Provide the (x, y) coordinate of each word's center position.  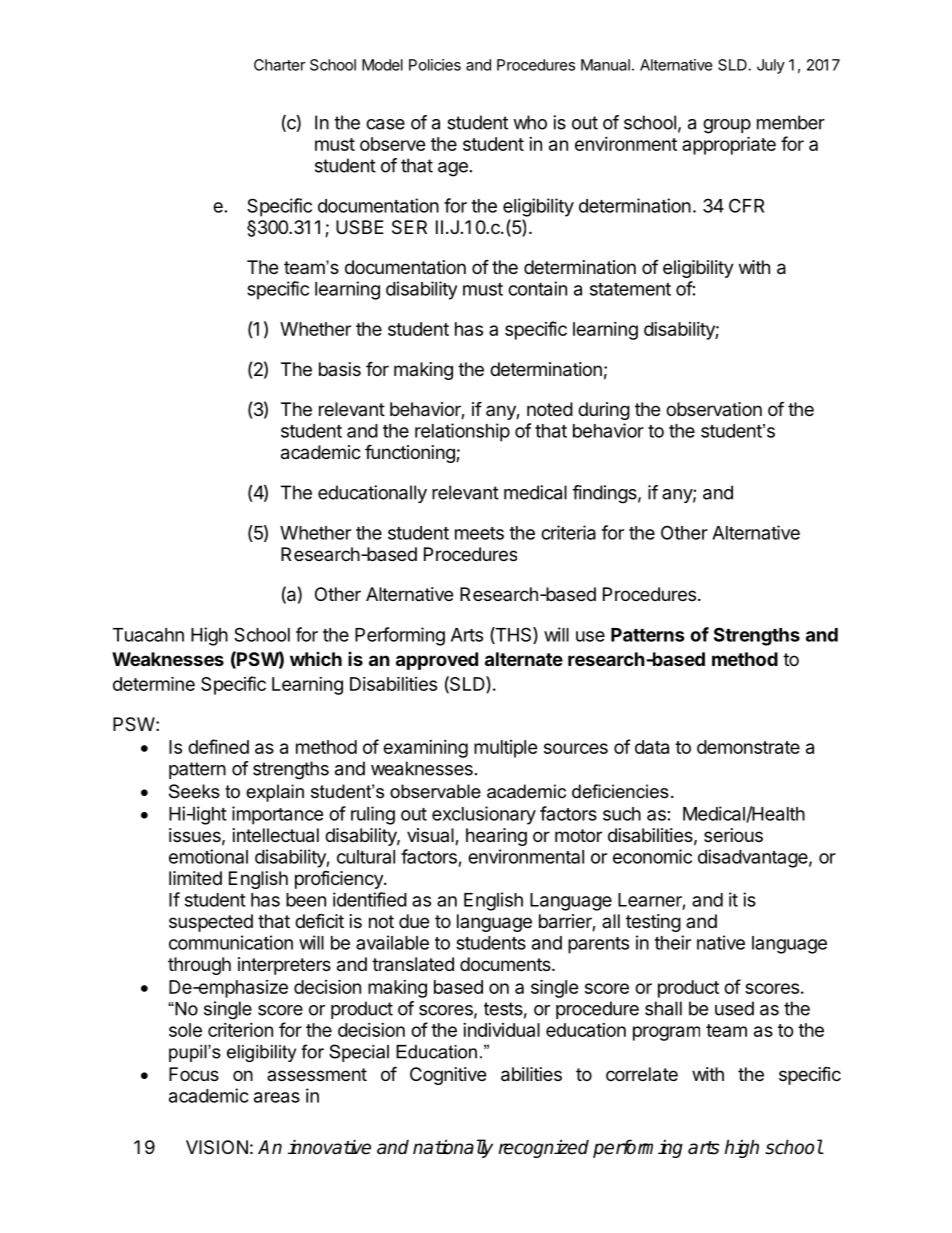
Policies (435, 65)
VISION (217, 1147)
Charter (280, 65)
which (316, 659)
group (727, 126)
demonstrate (748, 747)
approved (437, 661)
